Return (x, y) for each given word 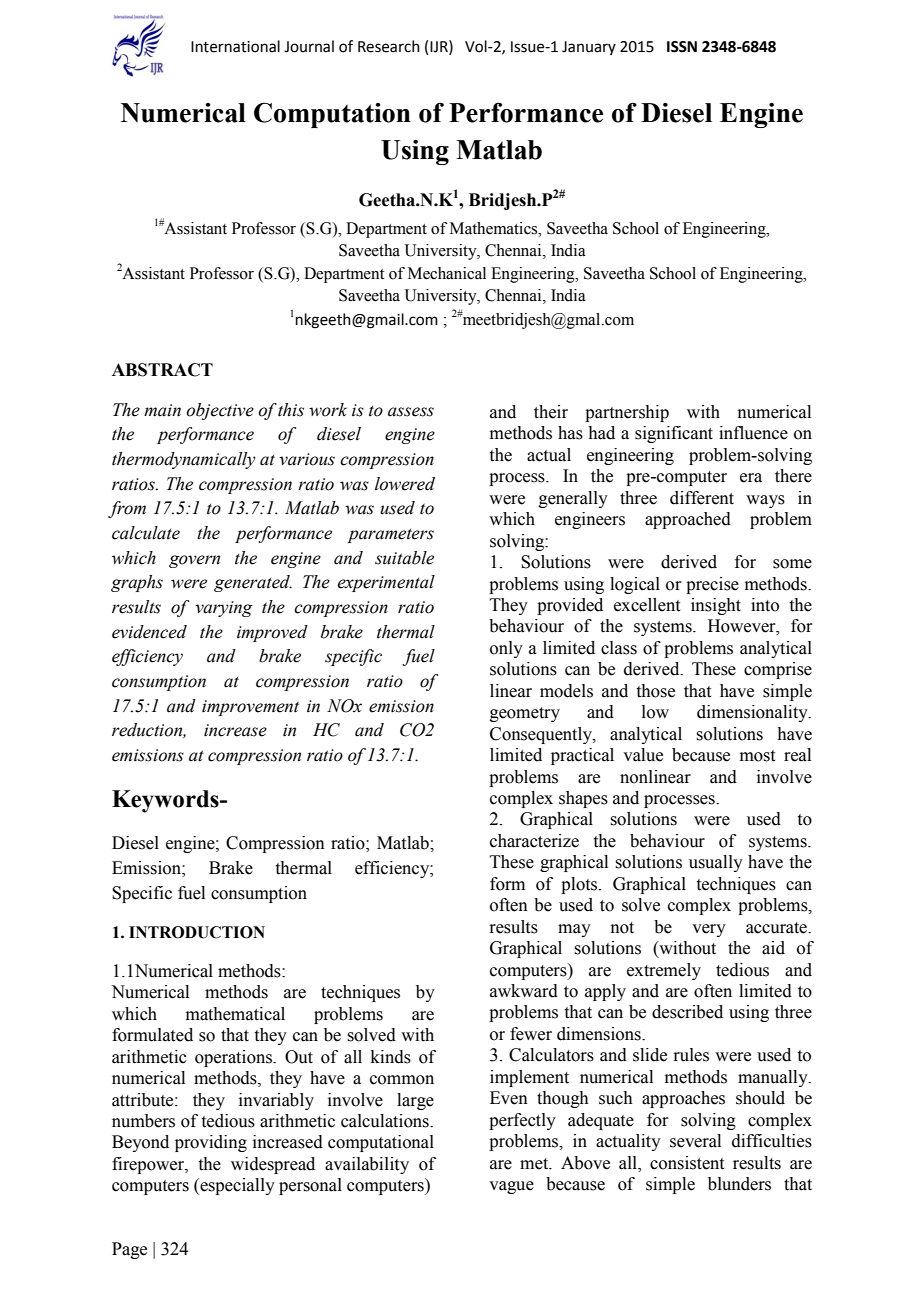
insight (716, 606)
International (235, 46)
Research (389, 46)
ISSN (682, 47)
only (506, 649)
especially (236, 1186)
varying (224, 609)
